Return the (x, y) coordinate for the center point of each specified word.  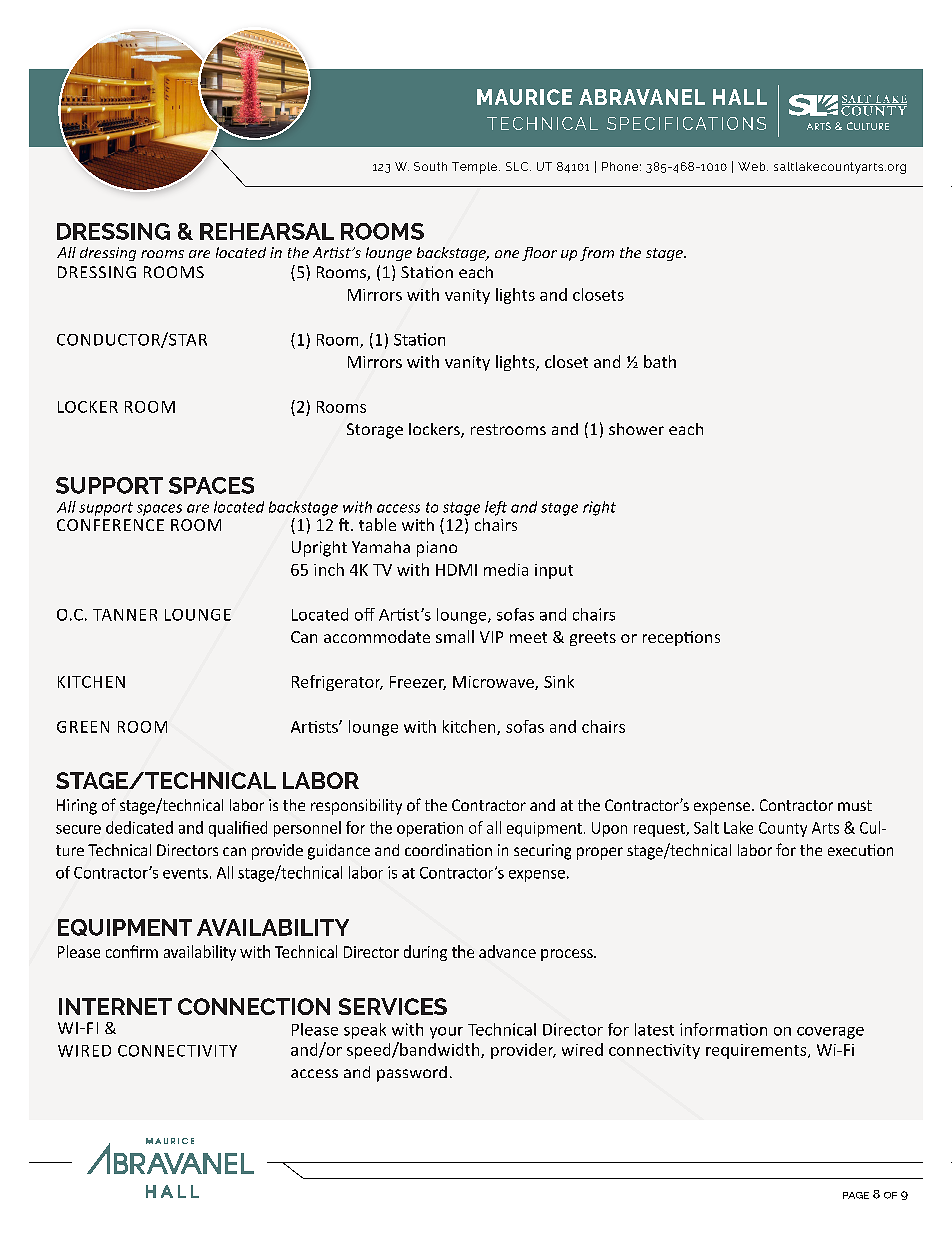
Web (753, 166)
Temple (476, 168)
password (412, 1074)
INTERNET (115, 1006)
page (856, 1195)
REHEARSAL (267, 231)
